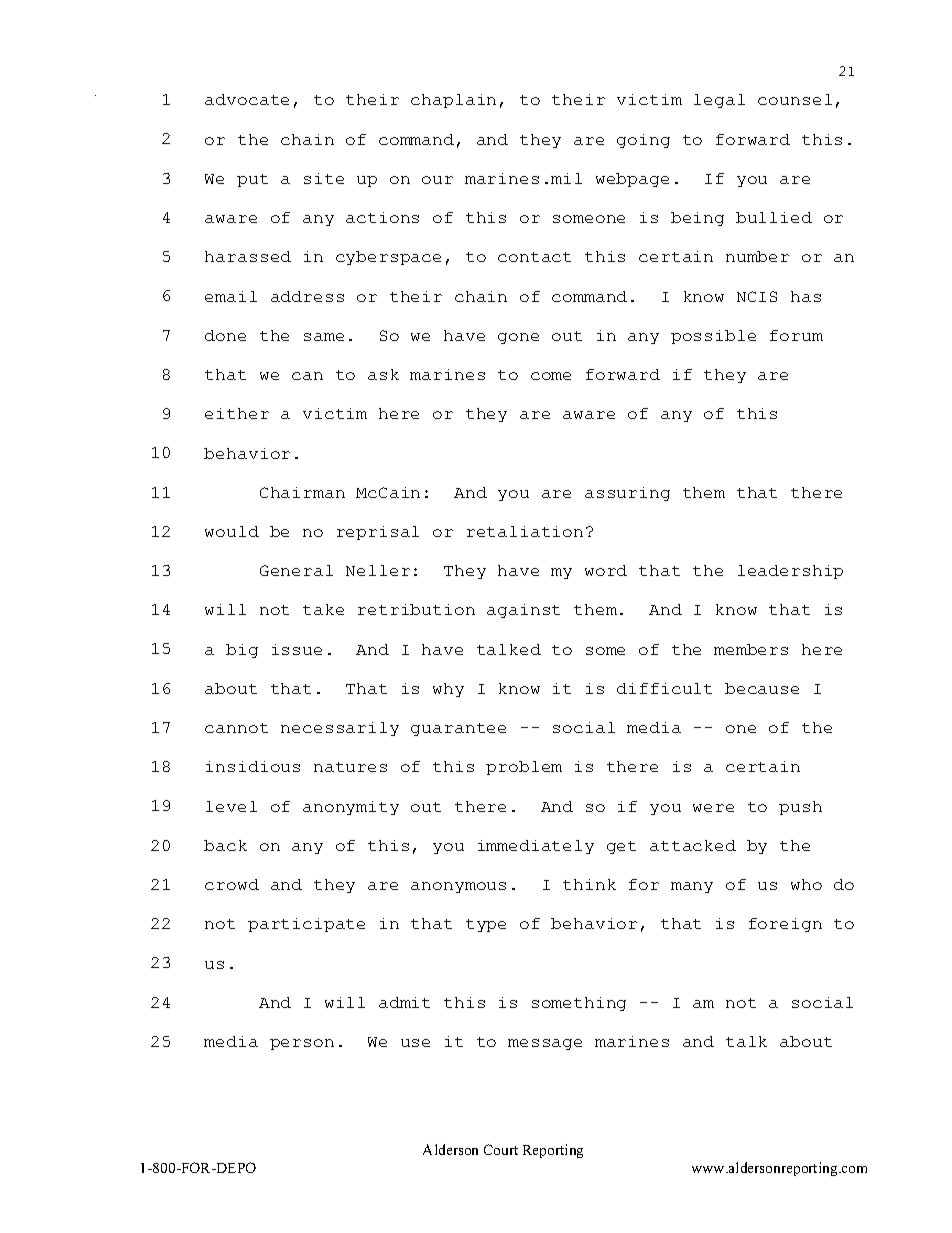 This document has width=952, height=1233. Describe the element at coordinates (713, 808) in the document. I see `were` at that location.
